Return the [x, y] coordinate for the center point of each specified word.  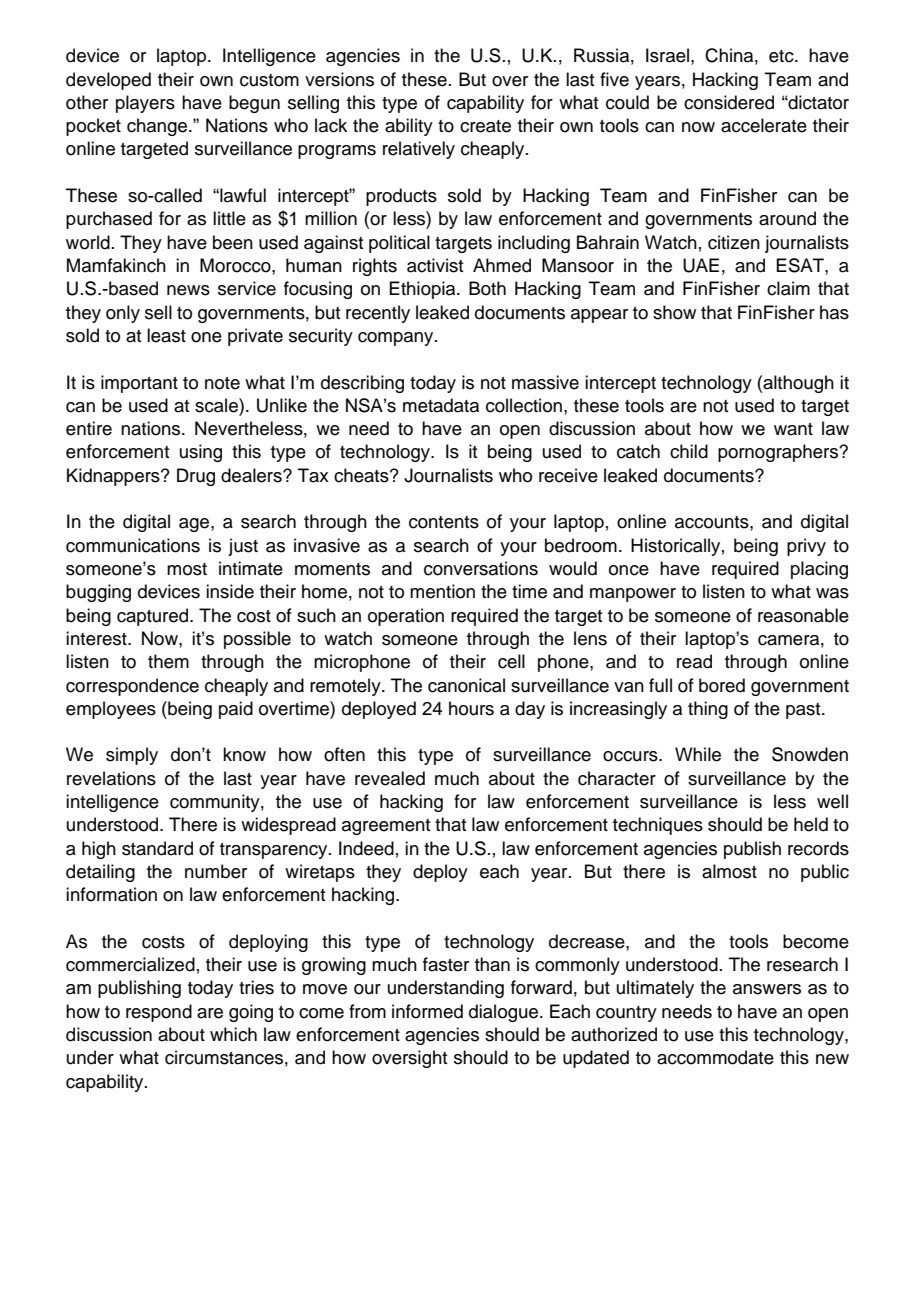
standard [157, 848]
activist [435, 265]
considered [729, 102]
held [811, 824]
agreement [386, 827]
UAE [701, 265]
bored [722, 685]
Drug [196, 477]
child [689, 451]
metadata [441, 405]
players [145, 104]
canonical [466, 685]
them [168, 661]
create [485, 126]
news [188, 290]
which [233, 1034]
